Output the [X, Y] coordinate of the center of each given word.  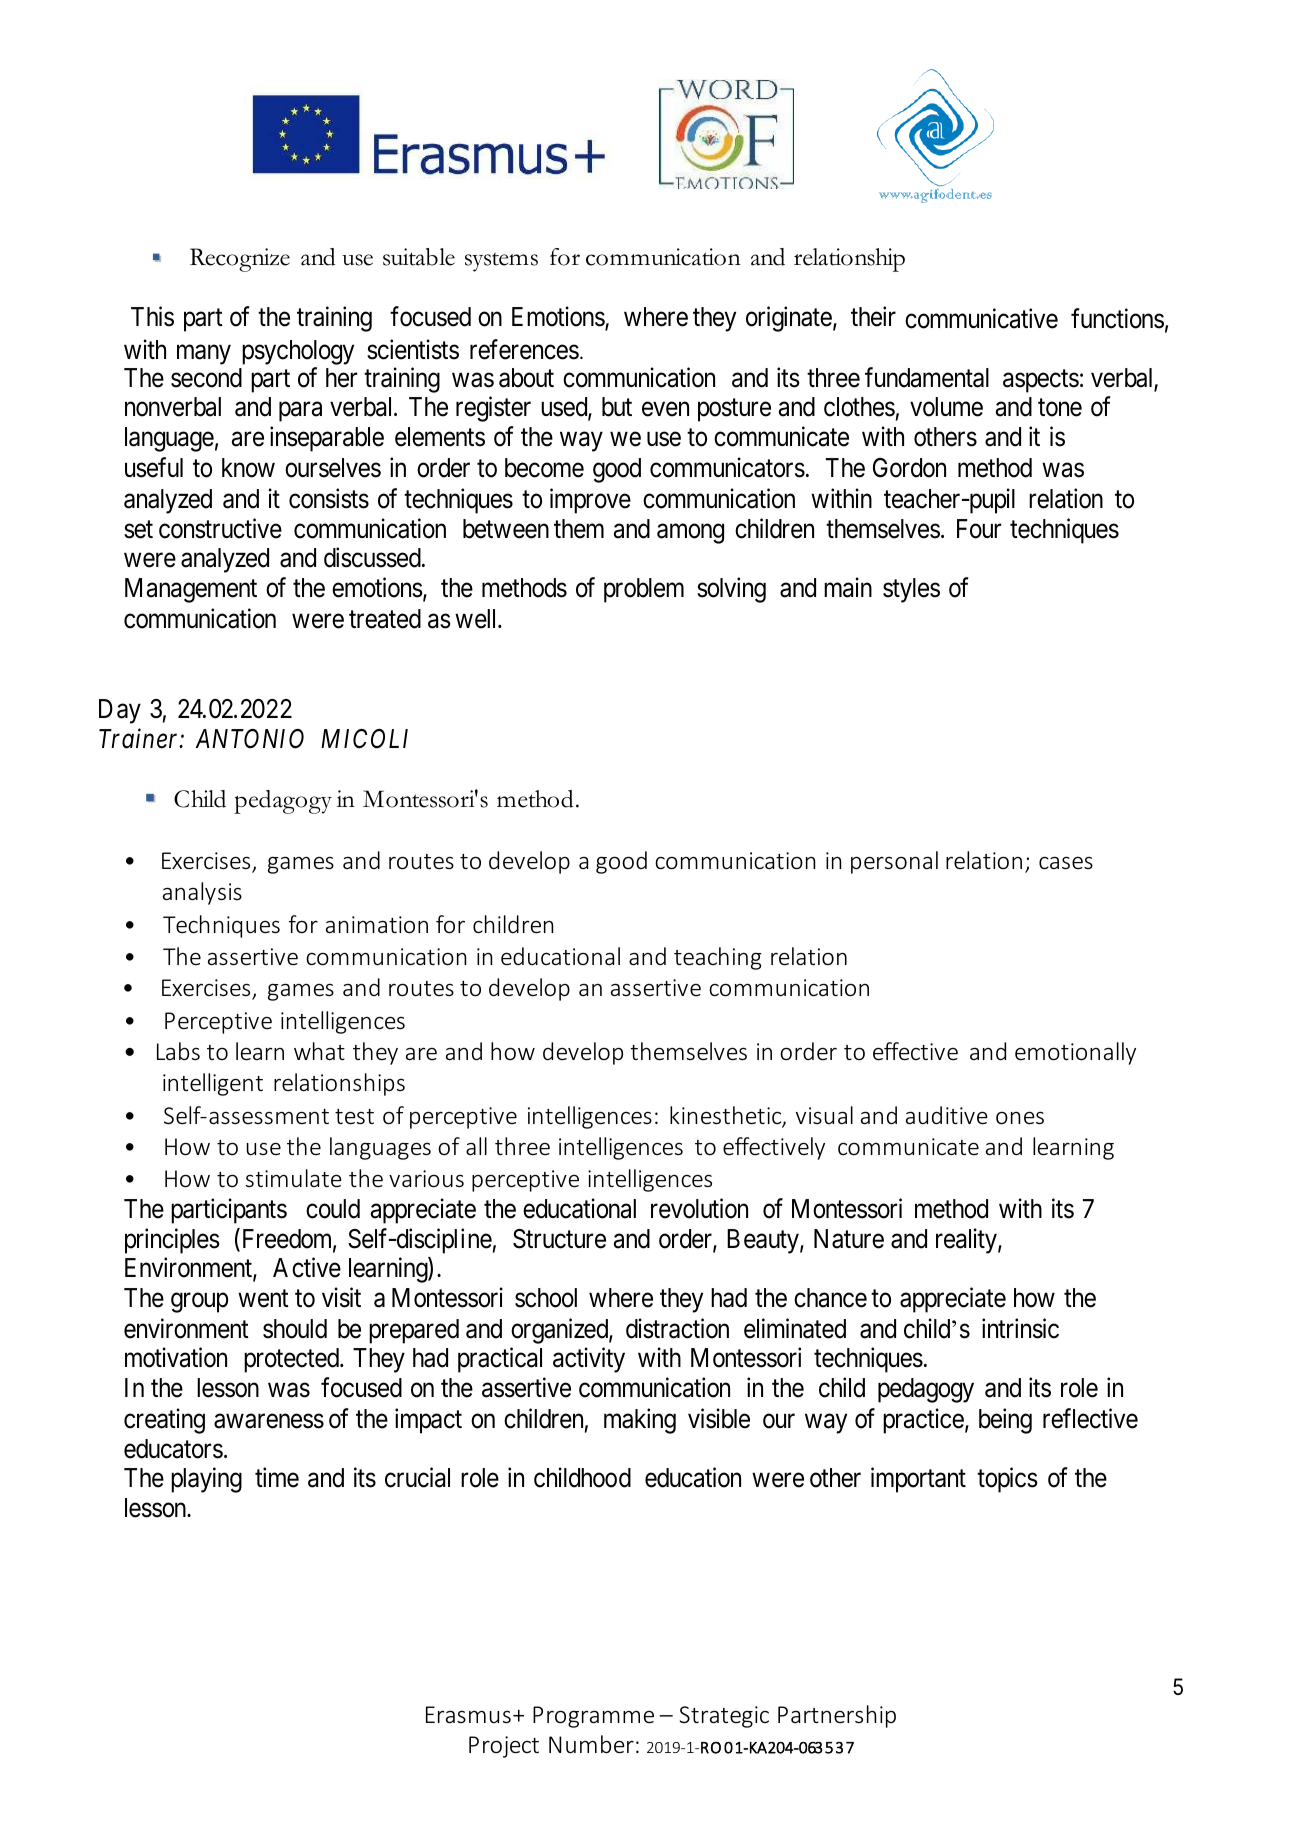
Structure [559, 1239]
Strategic [724, 1717]
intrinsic [1020, 1328]
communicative [981, 318]
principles [172, 1241]
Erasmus [468, 1714]
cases [1066, 863]
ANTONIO [249, 739]
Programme [593, 1717]
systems [501, 262]
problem [644, 590]
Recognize [240, 260]
